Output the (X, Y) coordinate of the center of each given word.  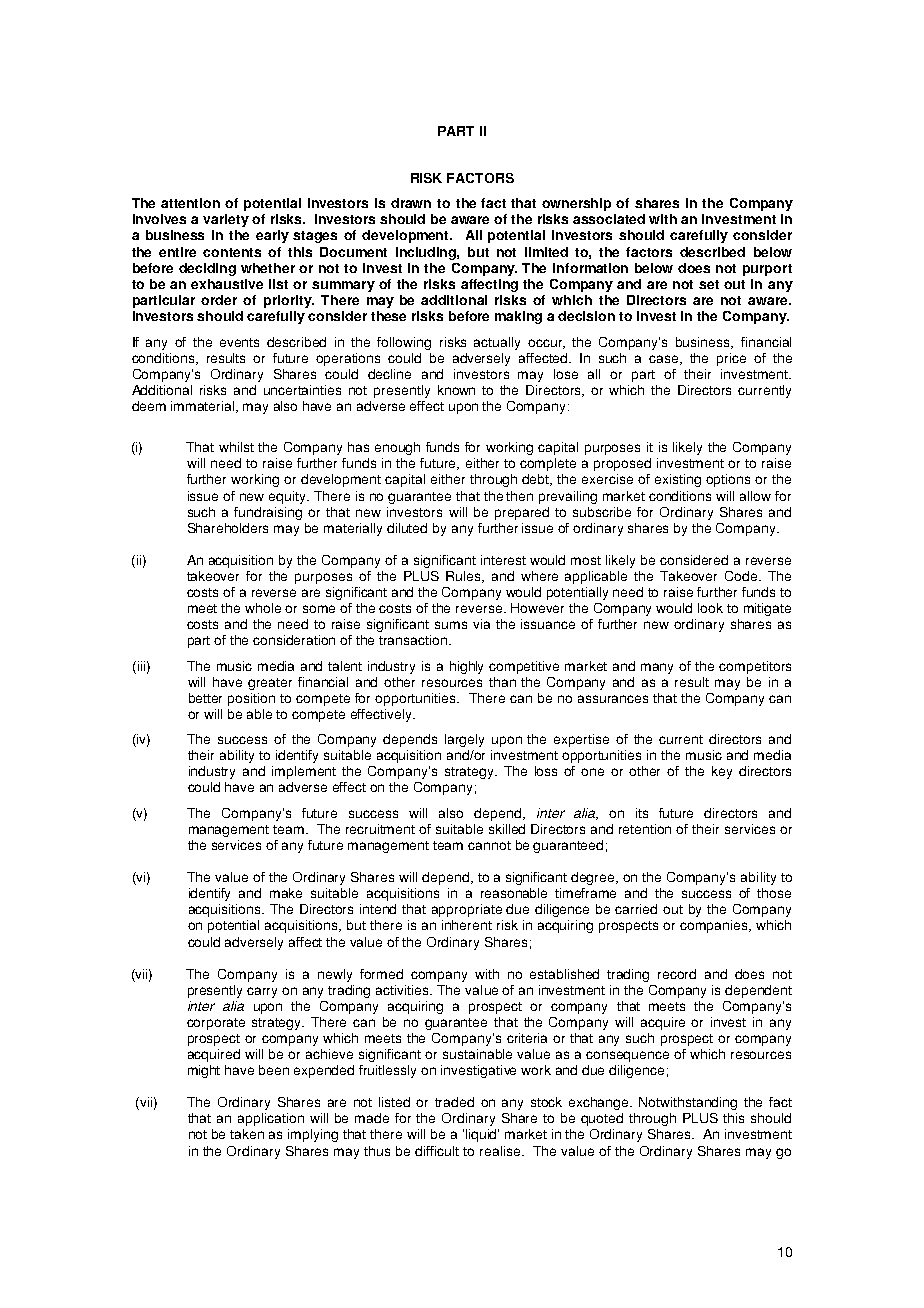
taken (247, 1134)
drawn (411, 203)
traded (454, 1102)
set (709, 284)
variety (226, 220)
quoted (602, 1119)
